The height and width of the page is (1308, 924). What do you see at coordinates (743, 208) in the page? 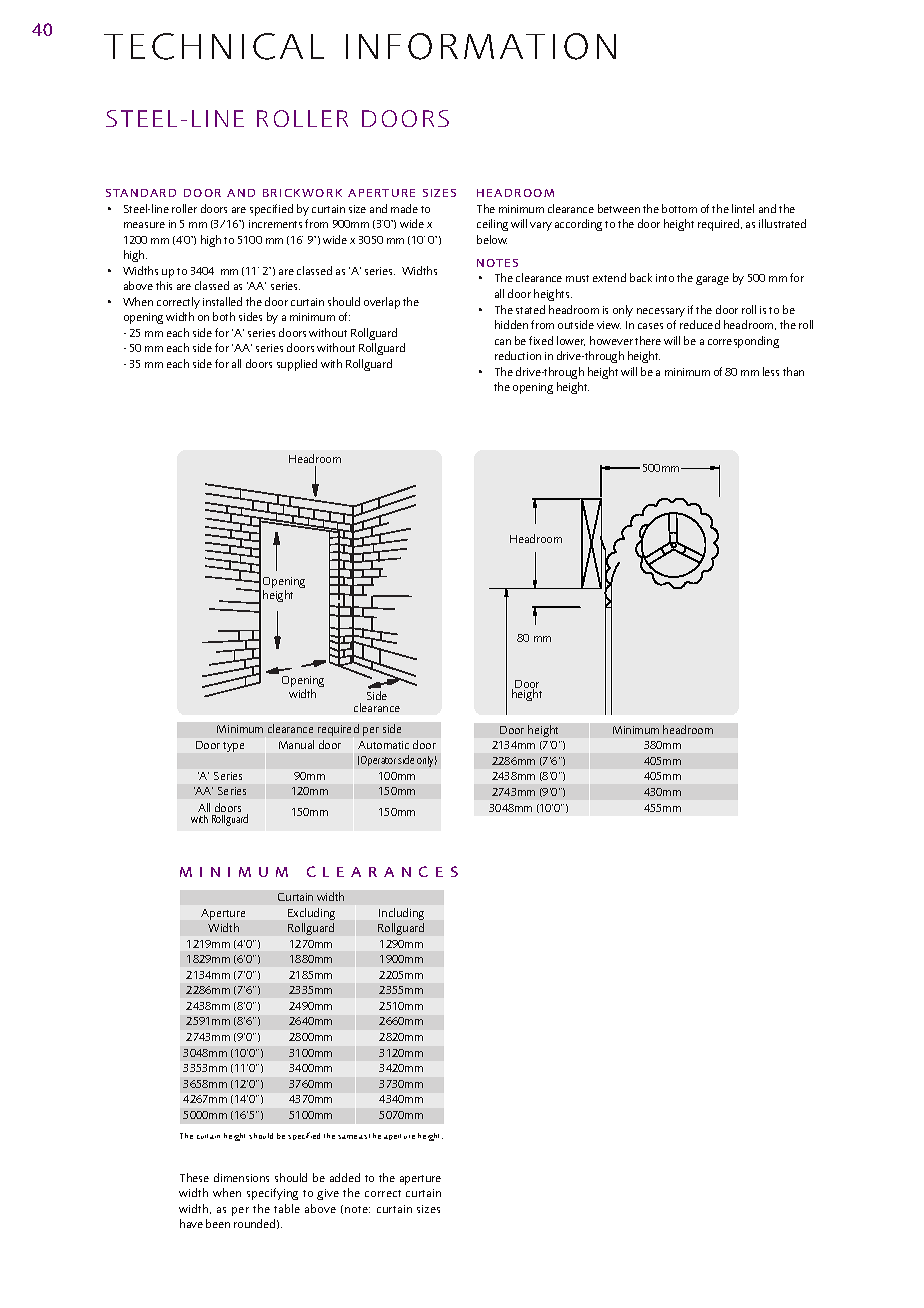
I see `lintel` at bounding box center [743, 208].
